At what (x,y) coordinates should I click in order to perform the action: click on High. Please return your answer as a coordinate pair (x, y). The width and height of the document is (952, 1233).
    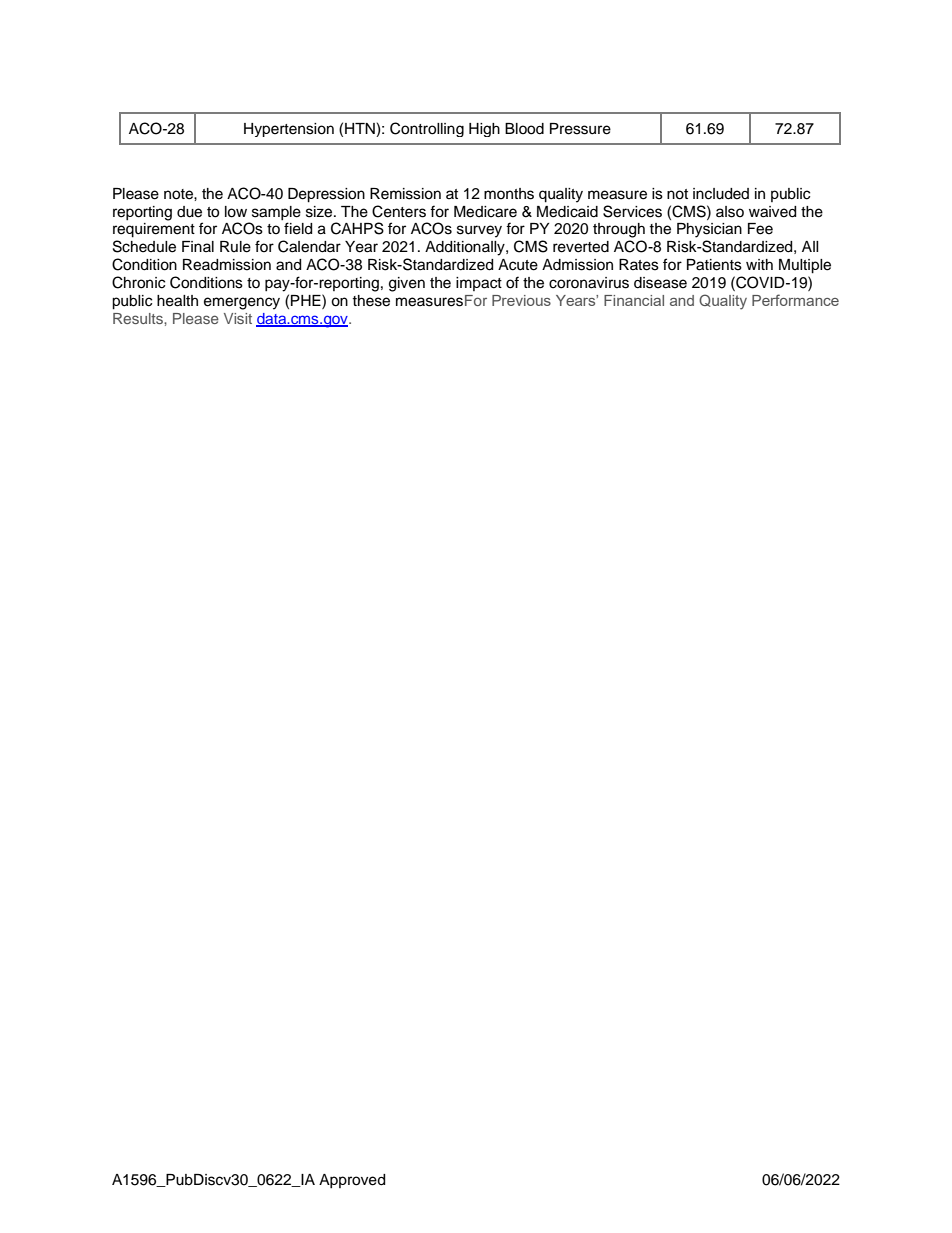
    Looking at the image, I should click on (484, 130).
